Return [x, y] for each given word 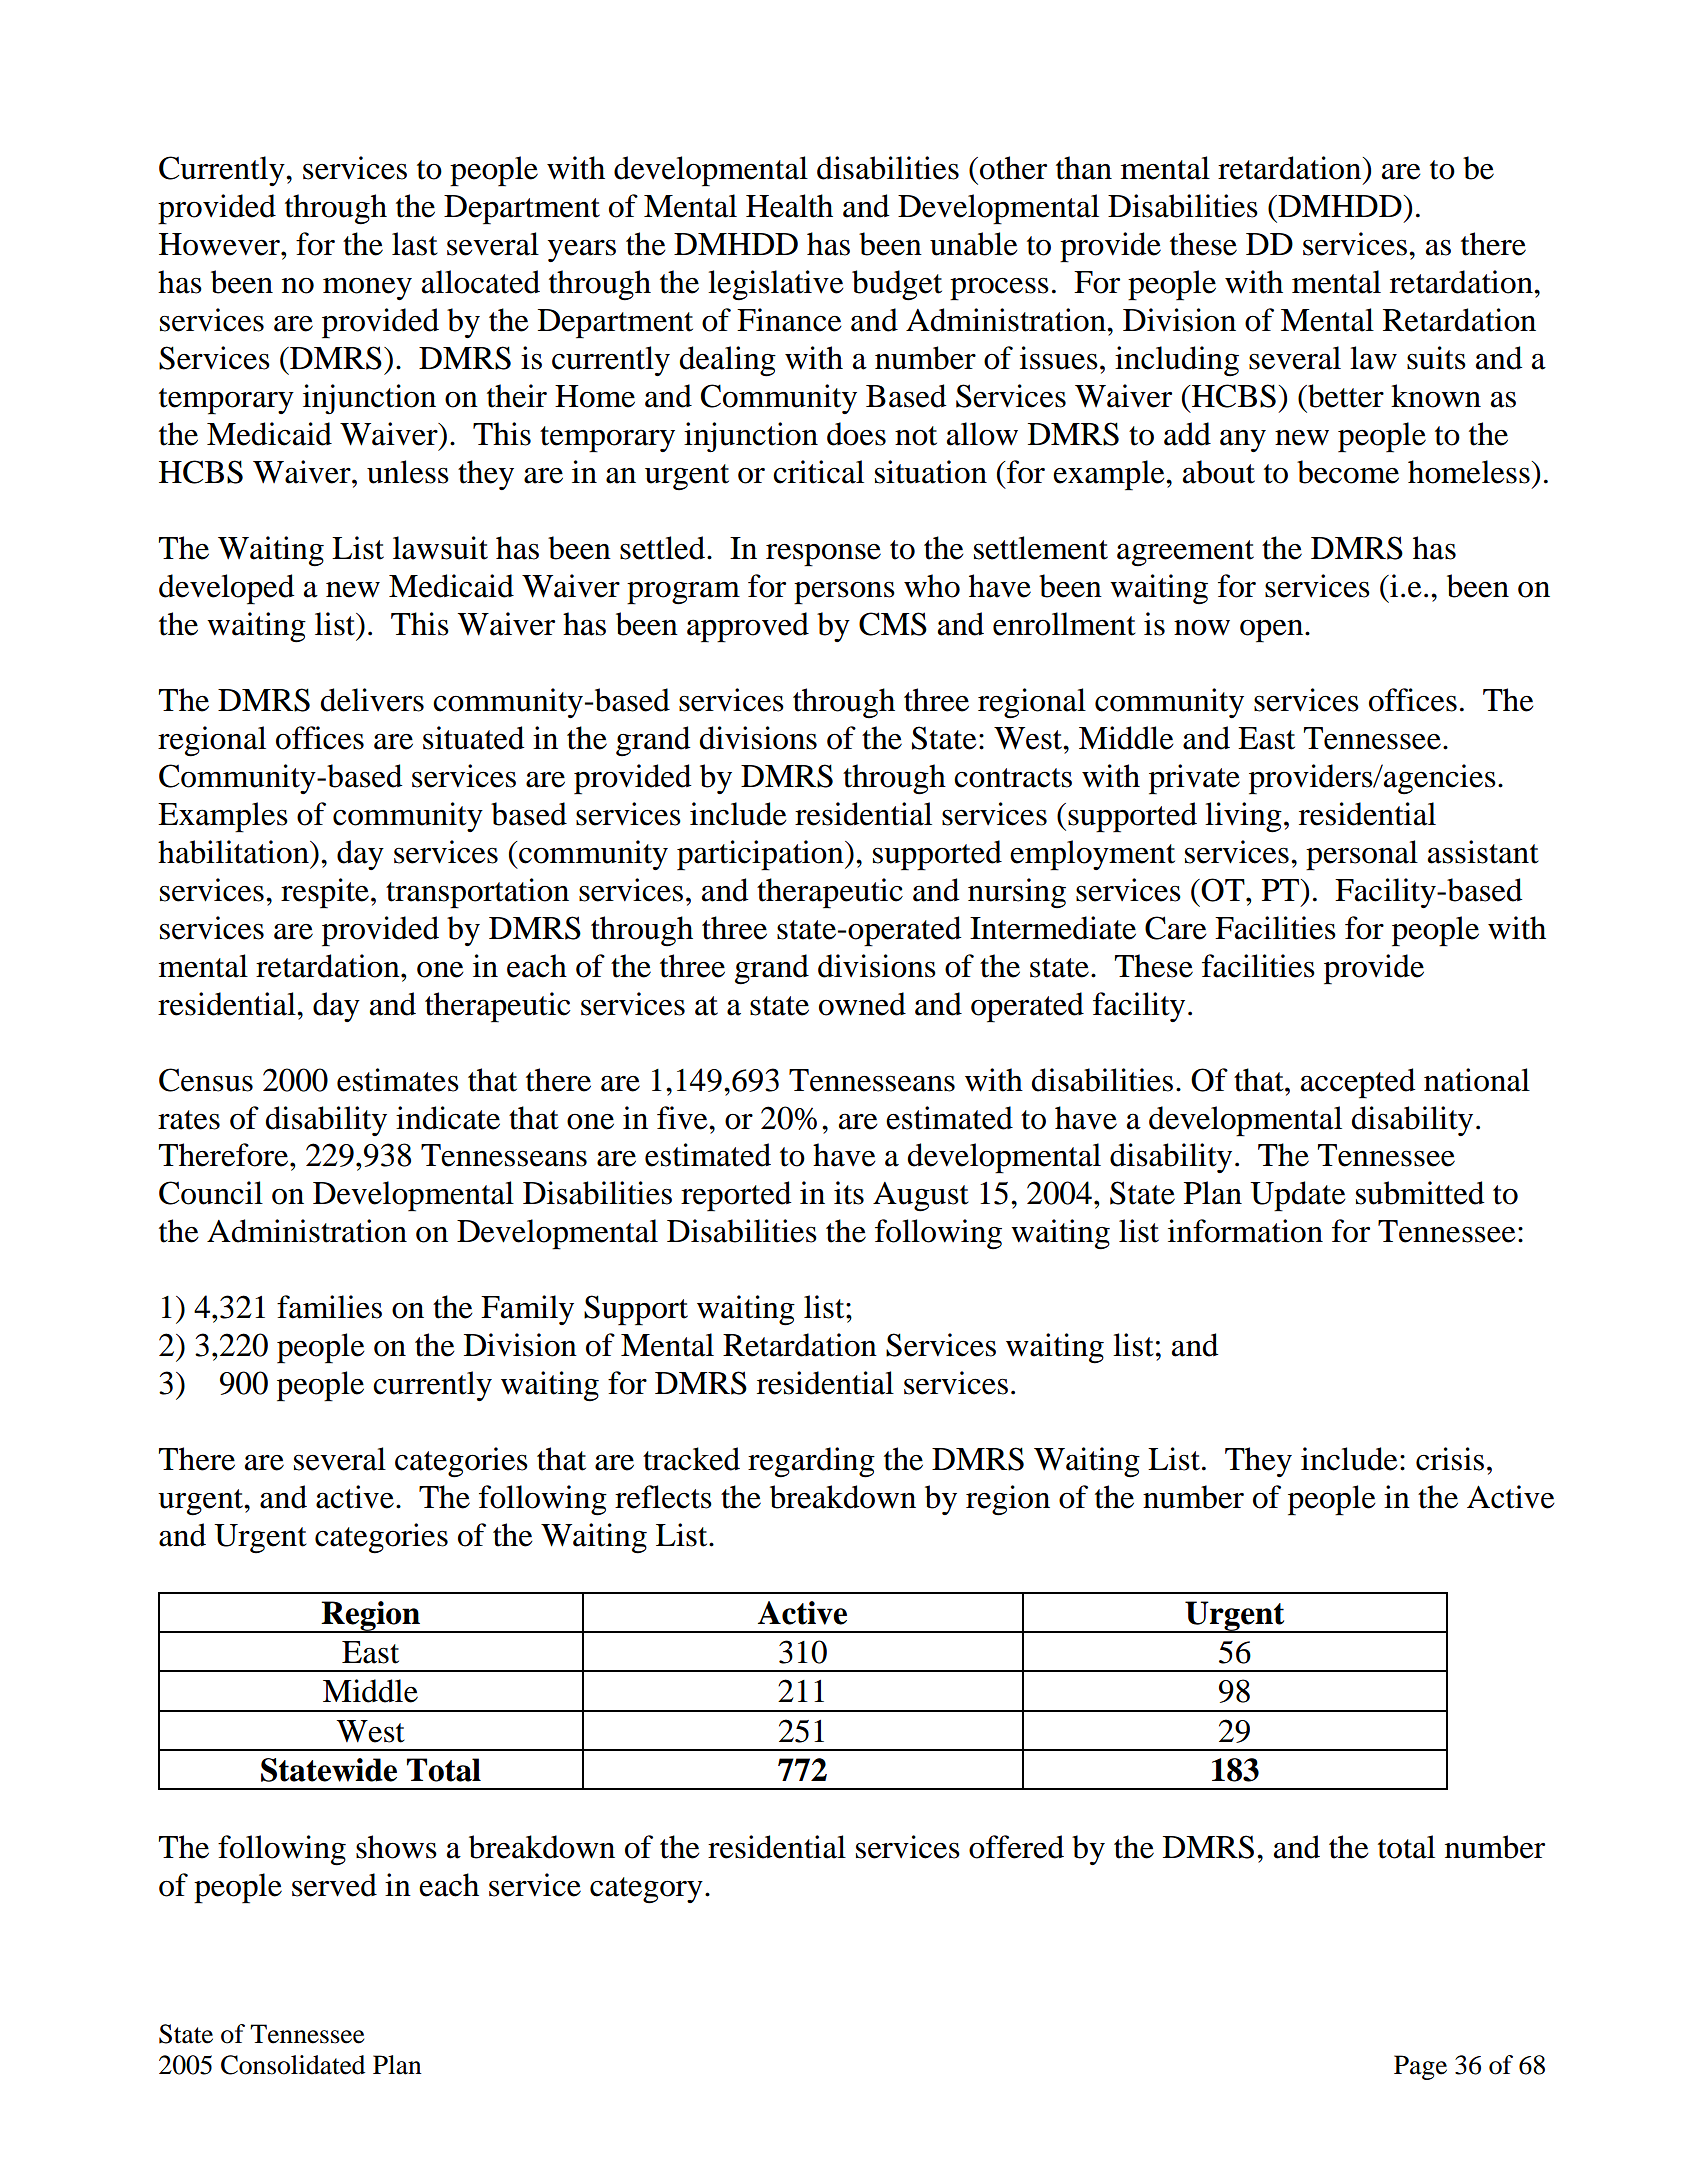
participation [761, 855]
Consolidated [293, 2065]
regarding [811, 1462]
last [415, 244]
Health [789, 206]
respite [325, 893]
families [329, 1307]
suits [1436, 358]
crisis [1450, 1459]
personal [1362, 855]
